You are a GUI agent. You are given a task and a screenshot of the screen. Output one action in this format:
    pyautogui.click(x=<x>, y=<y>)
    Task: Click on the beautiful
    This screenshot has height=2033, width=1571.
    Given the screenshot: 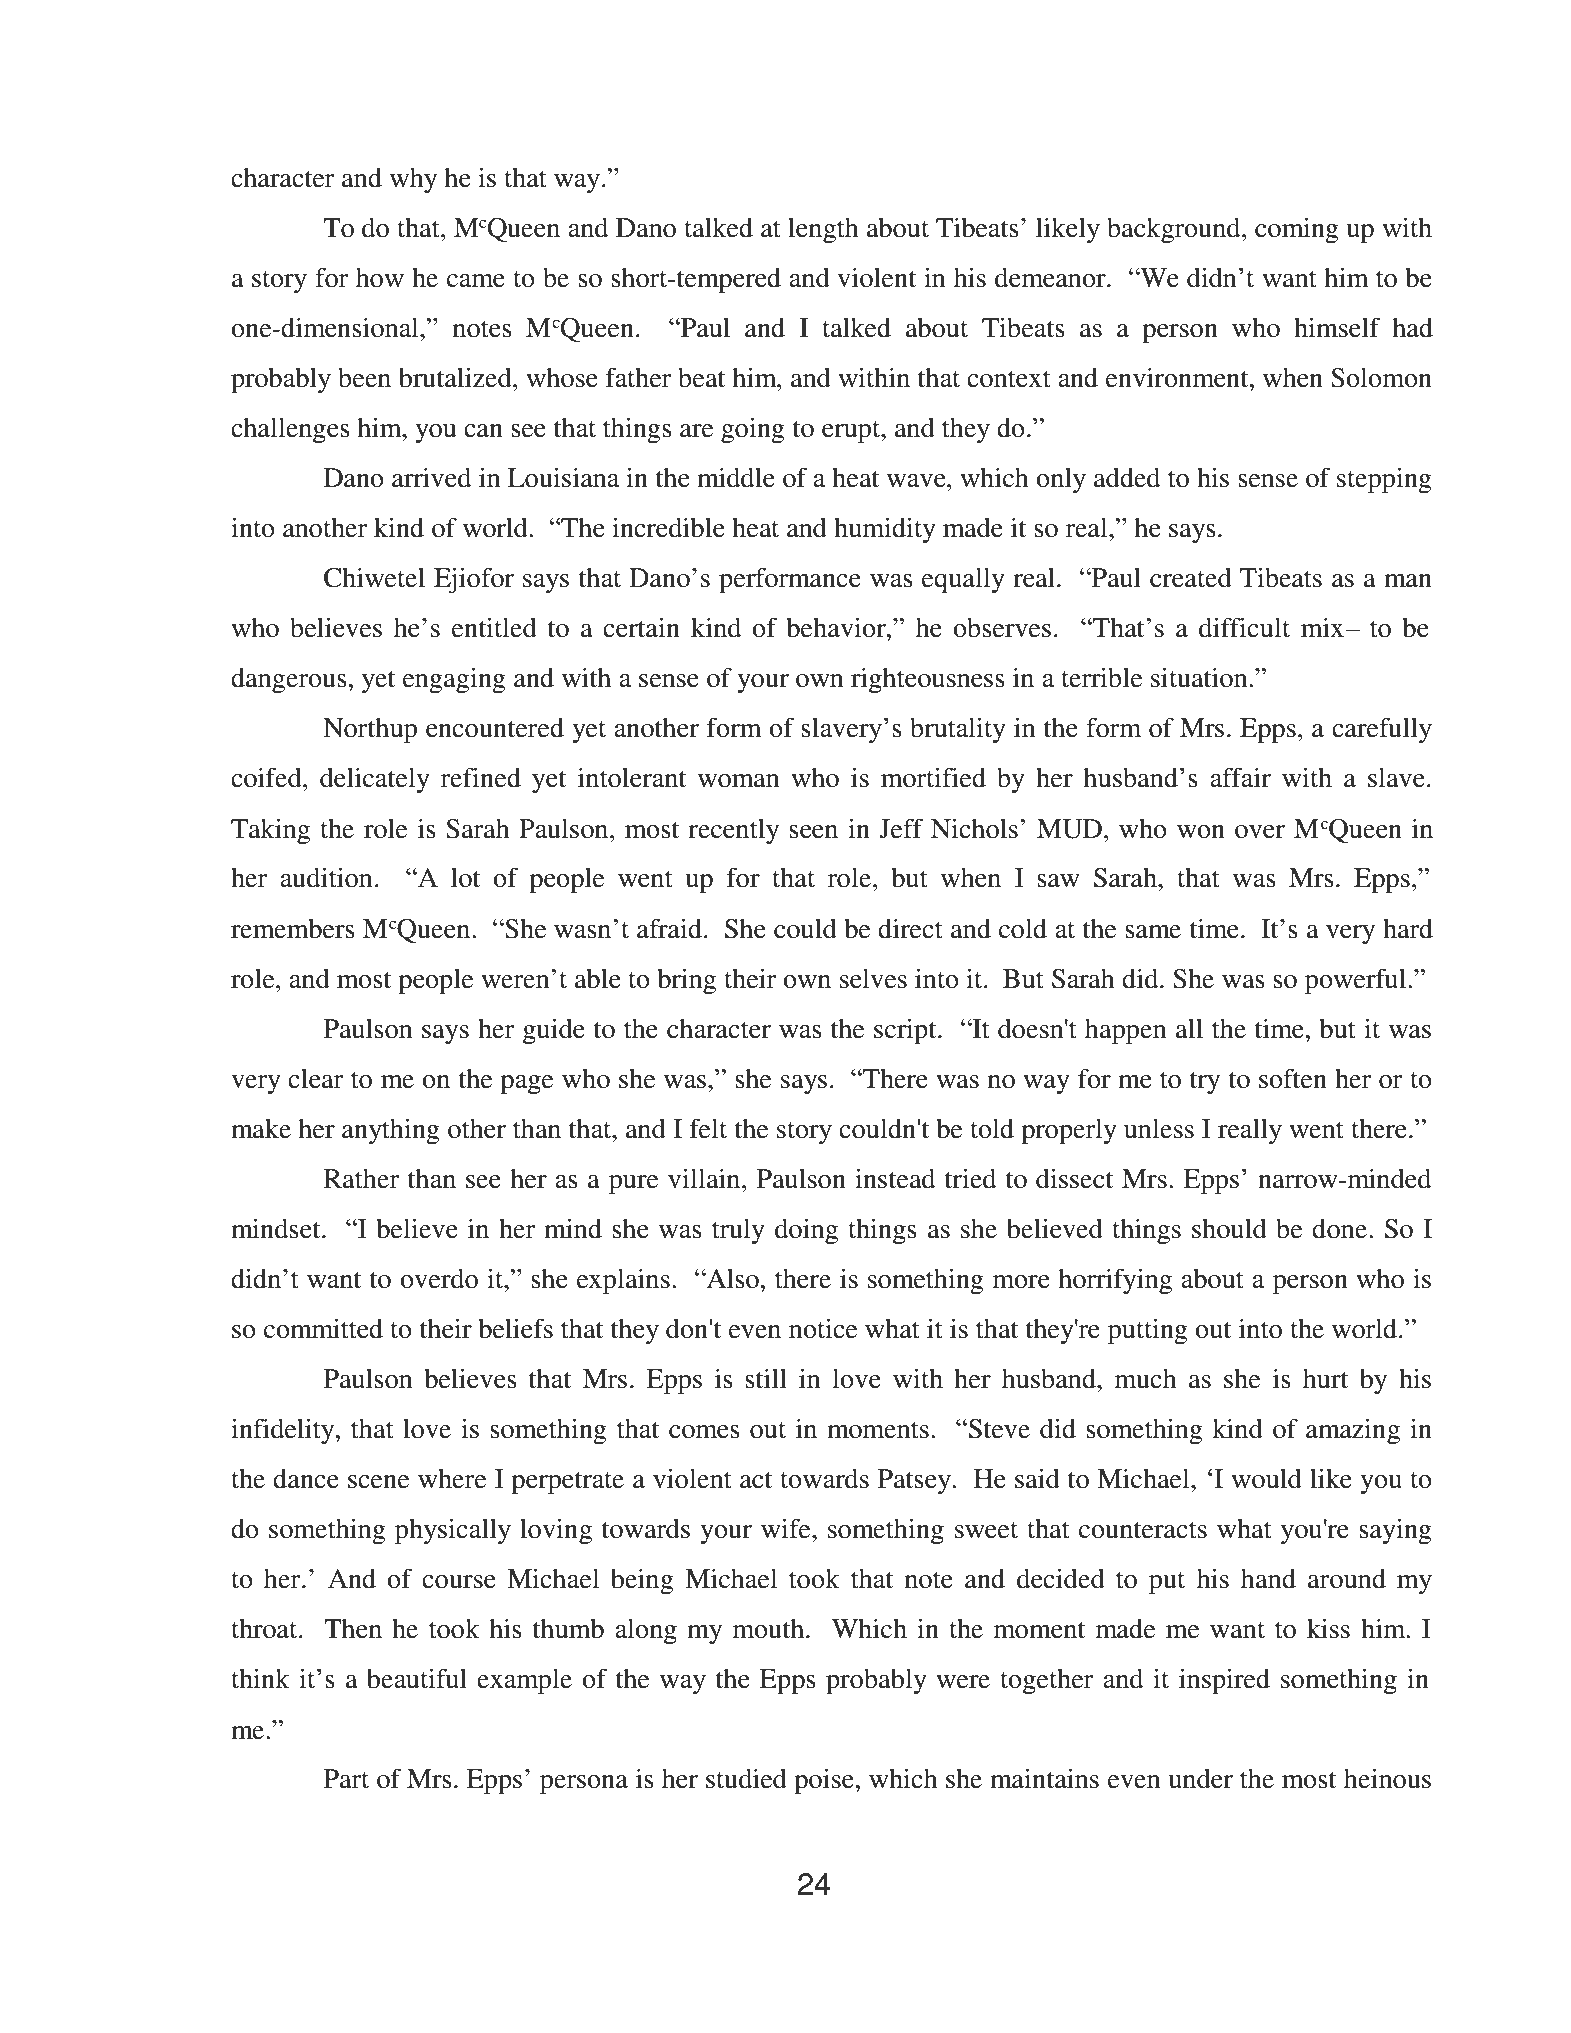 What is the action you would take?
    pyautogui.click(x=417, y=1678)
